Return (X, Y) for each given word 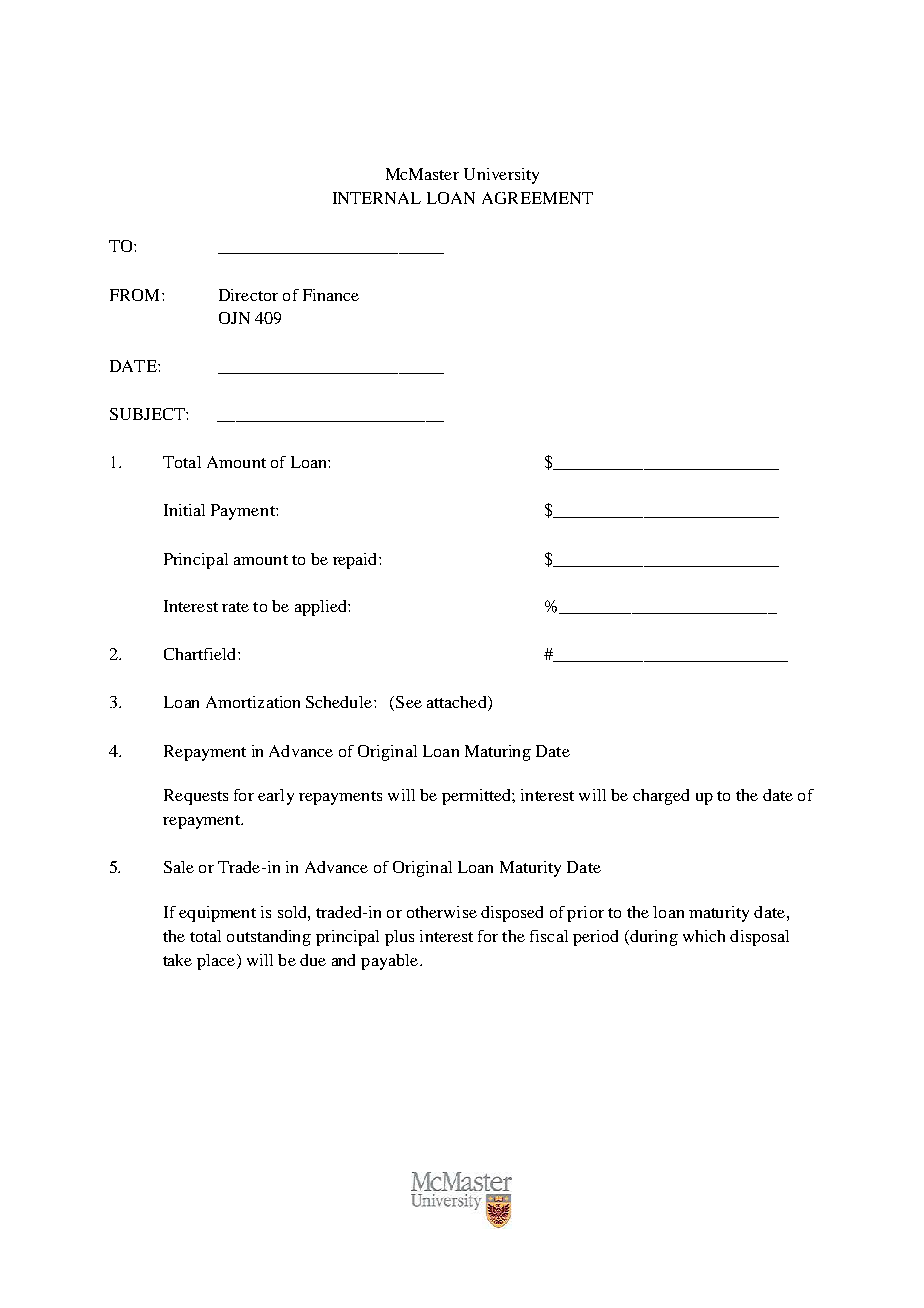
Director (248, 295)
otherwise (442, 912)
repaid (356, 561)
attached (458, 703)
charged (661, 797)
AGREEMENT (537, 198)
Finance (331, 295)
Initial (184, 510)
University (501, 176)
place (217, 962)
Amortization (253, 702)
